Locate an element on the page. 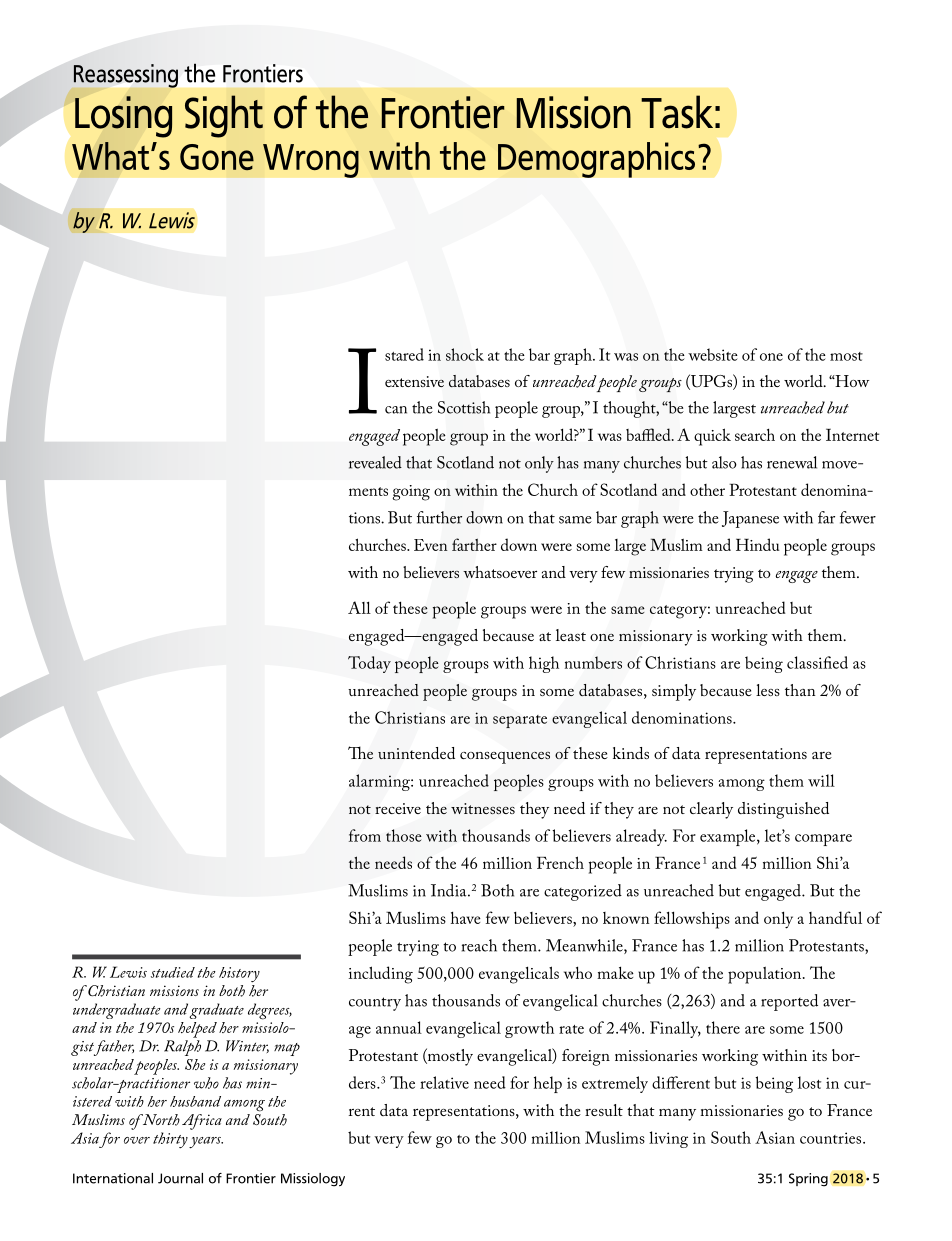  shock is located at coordinates (465, 354).
